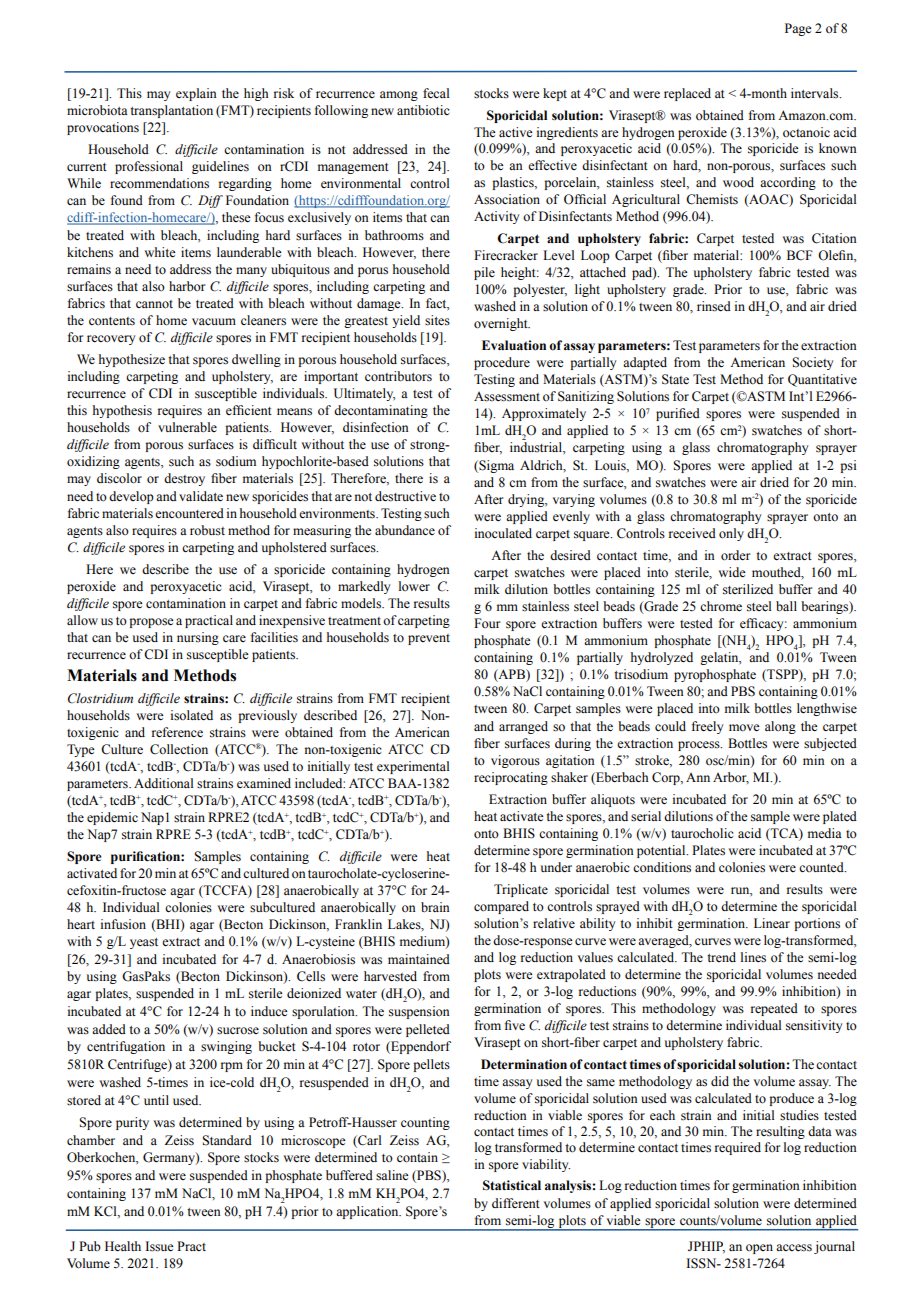 This screenshot has height=1308, width=924. What do you see at coordinates (812, 363) in the screenshot?
I see `Society` at bounding box center [812, 363].
